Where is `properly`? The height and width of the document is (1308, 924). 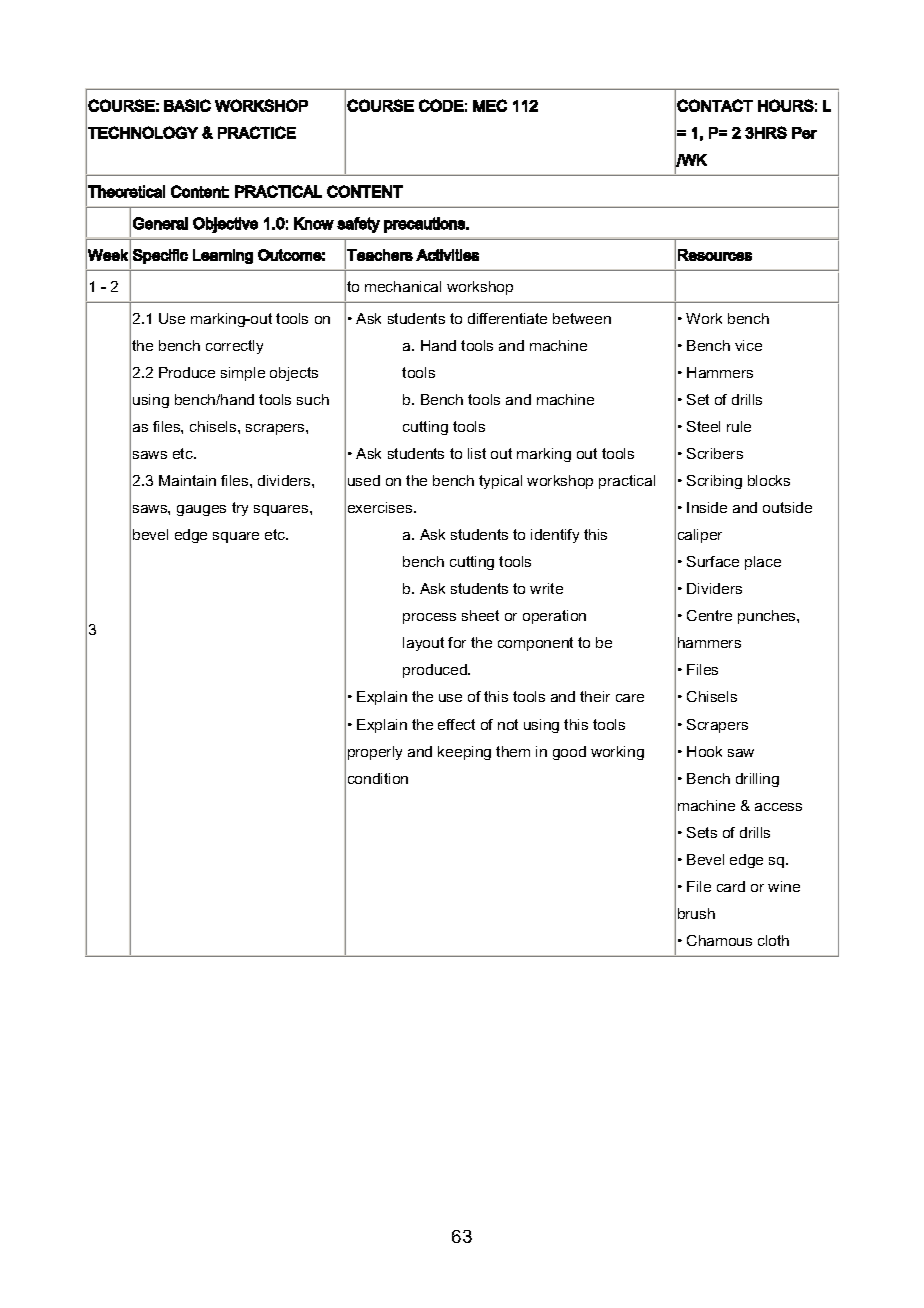
properly is located at coordinates (375, 753).
